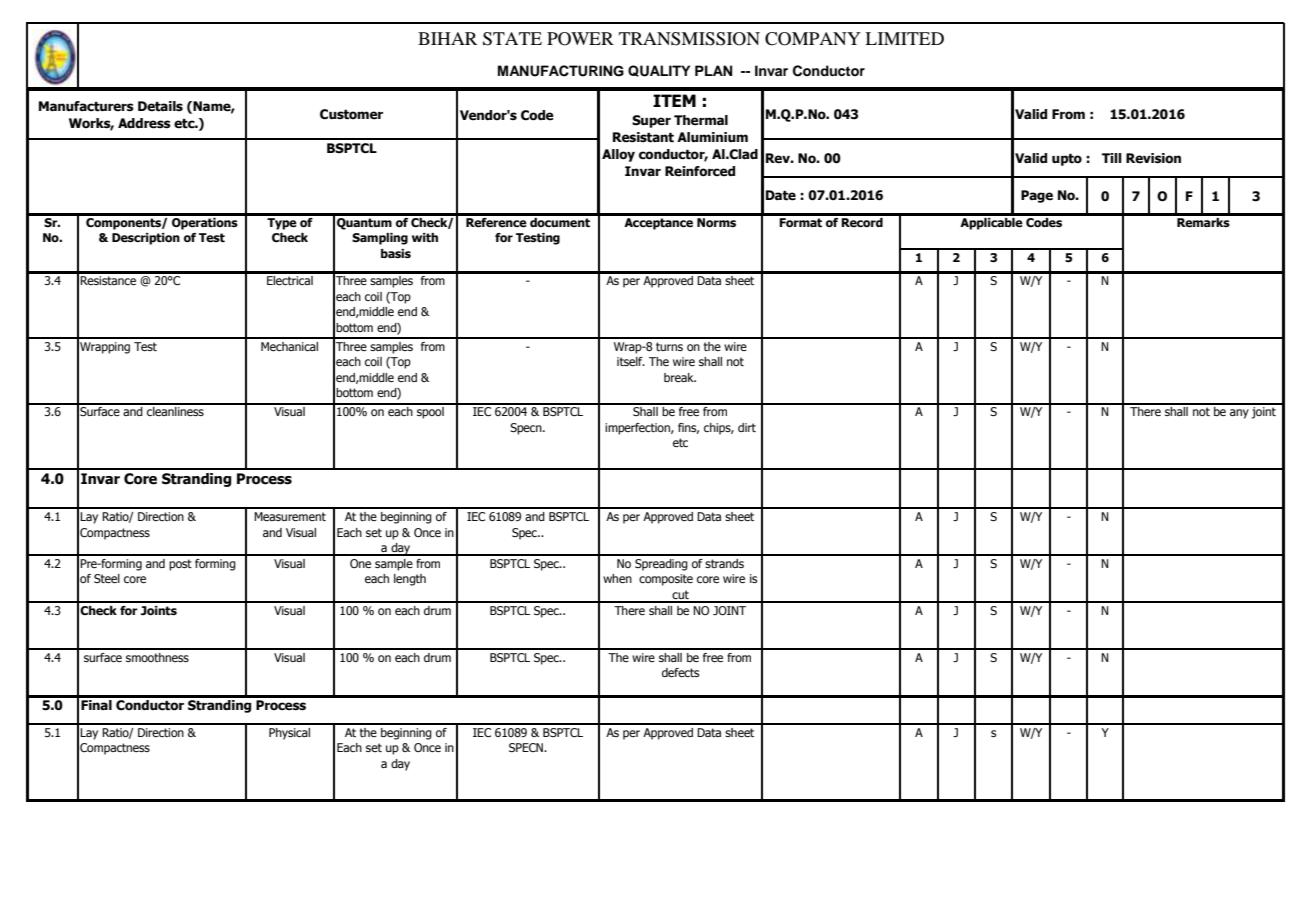 The width and height of the screenshot is (1308, 924). I want to click on Date, so click(781, 195).
